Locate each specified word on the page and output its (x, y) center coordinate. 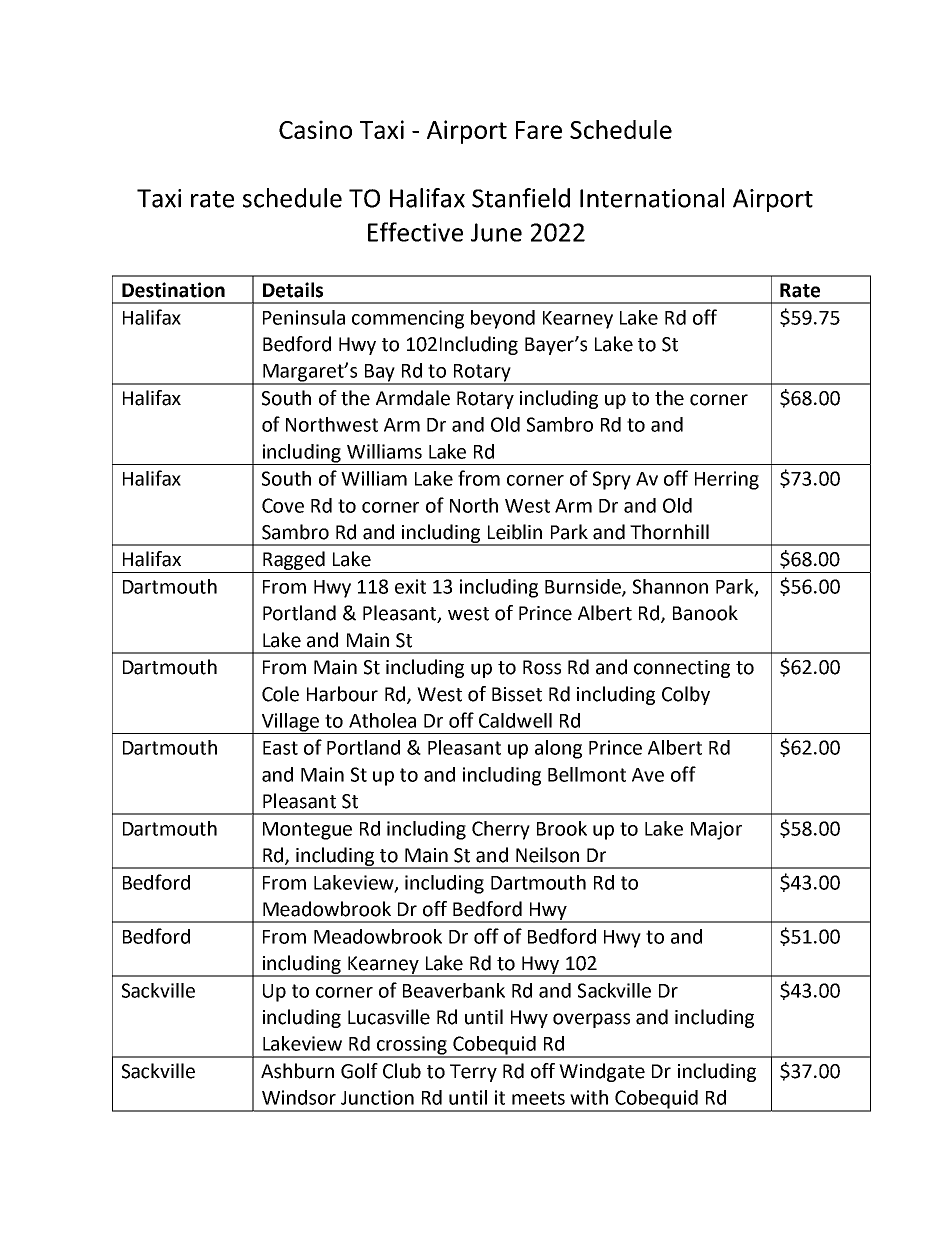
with (589, 1097)
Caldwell (515, 720)
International (652, 198)
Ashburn (297, 1071)
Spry (612, 480)
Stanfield (521, 198)
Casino (315, 129)
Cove (283, 505)
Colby (686, 695)
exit (410, 586)
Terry (473, 1073)
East (280, 748)
